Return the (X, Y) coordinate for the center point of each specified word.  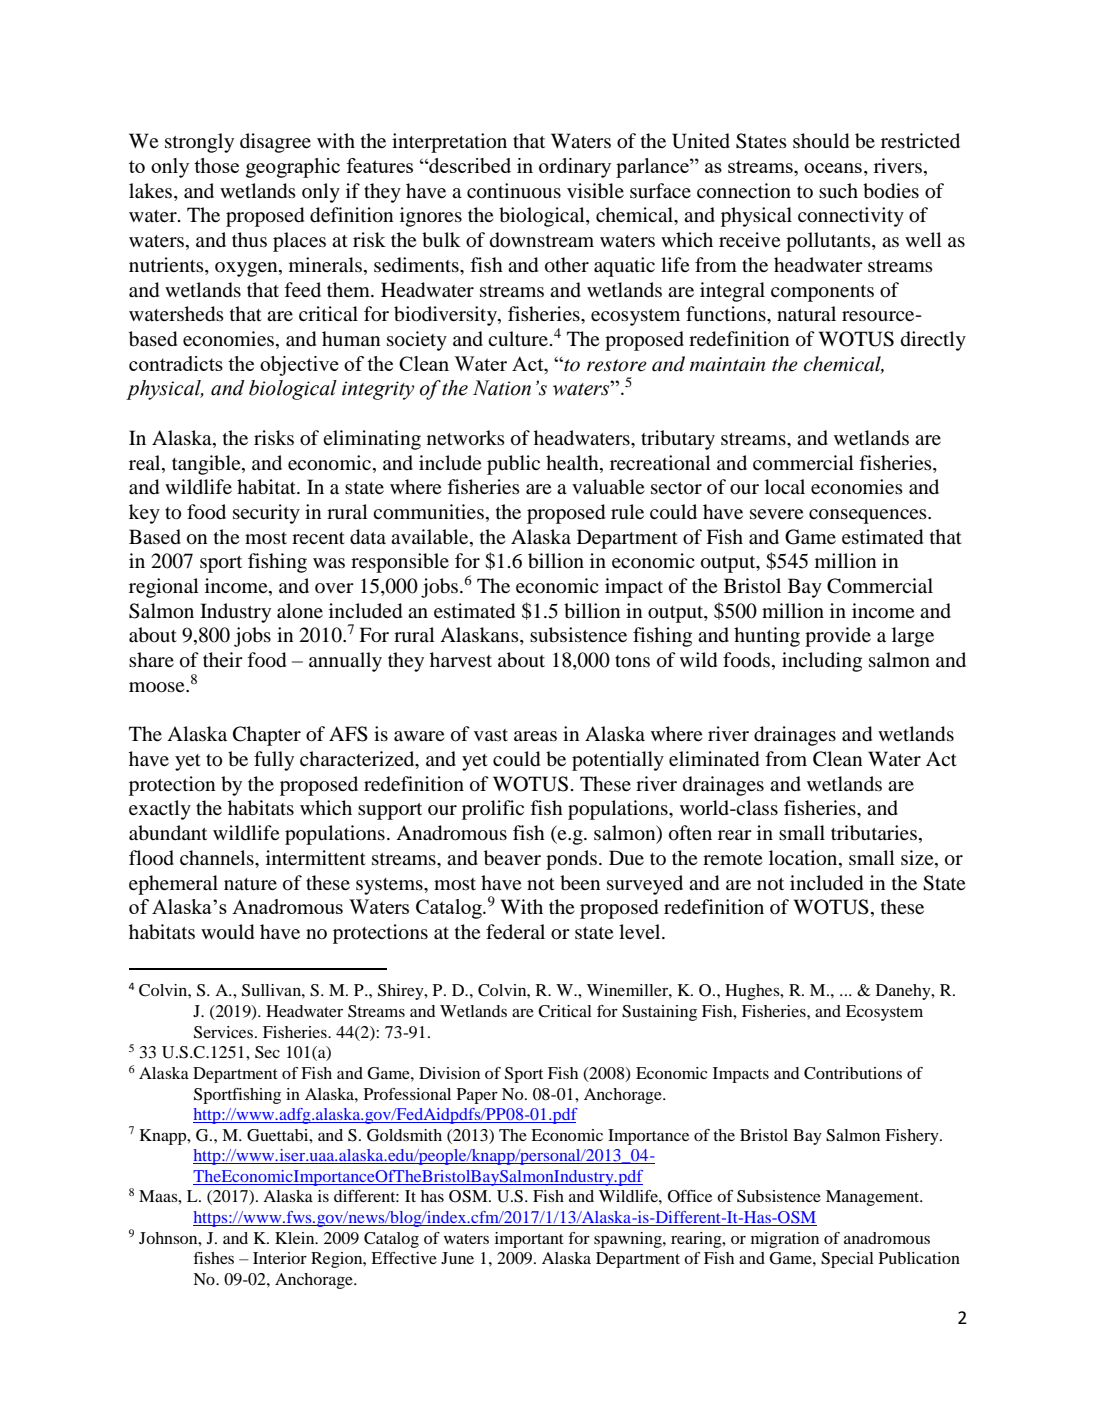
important (529, 1240)
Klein (296, 1238)
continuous (514, 191)
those (216, 165)
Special (847, 1260)
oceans (833, 168)
